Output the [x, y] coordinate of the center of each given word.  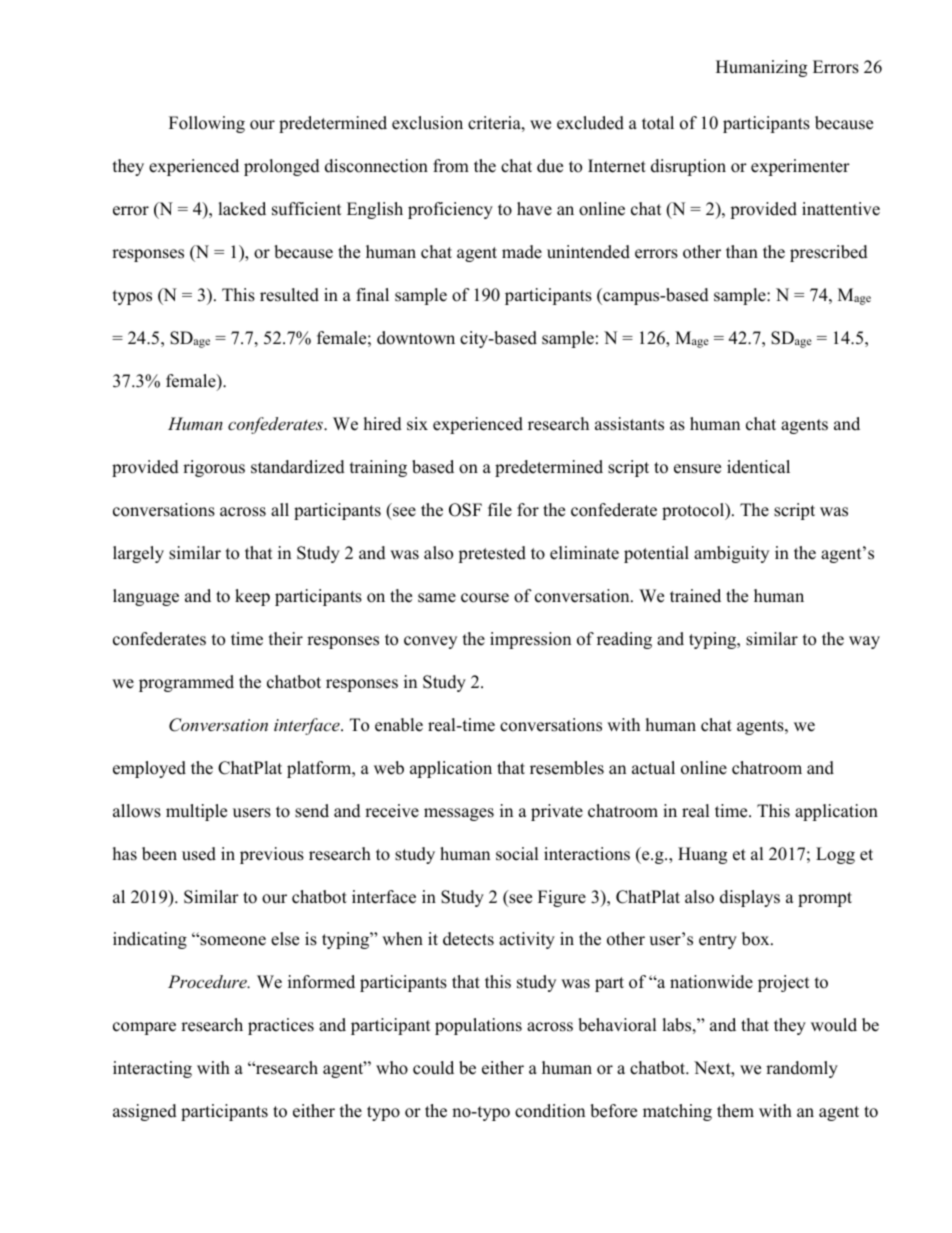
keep [252, 597]
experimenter [800, 167]
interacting [152, 1069]
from [451, 166]
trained [695, 596]
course [485, 598]
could [433, 1068]
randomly [802, 1069]
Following [207, 124]
